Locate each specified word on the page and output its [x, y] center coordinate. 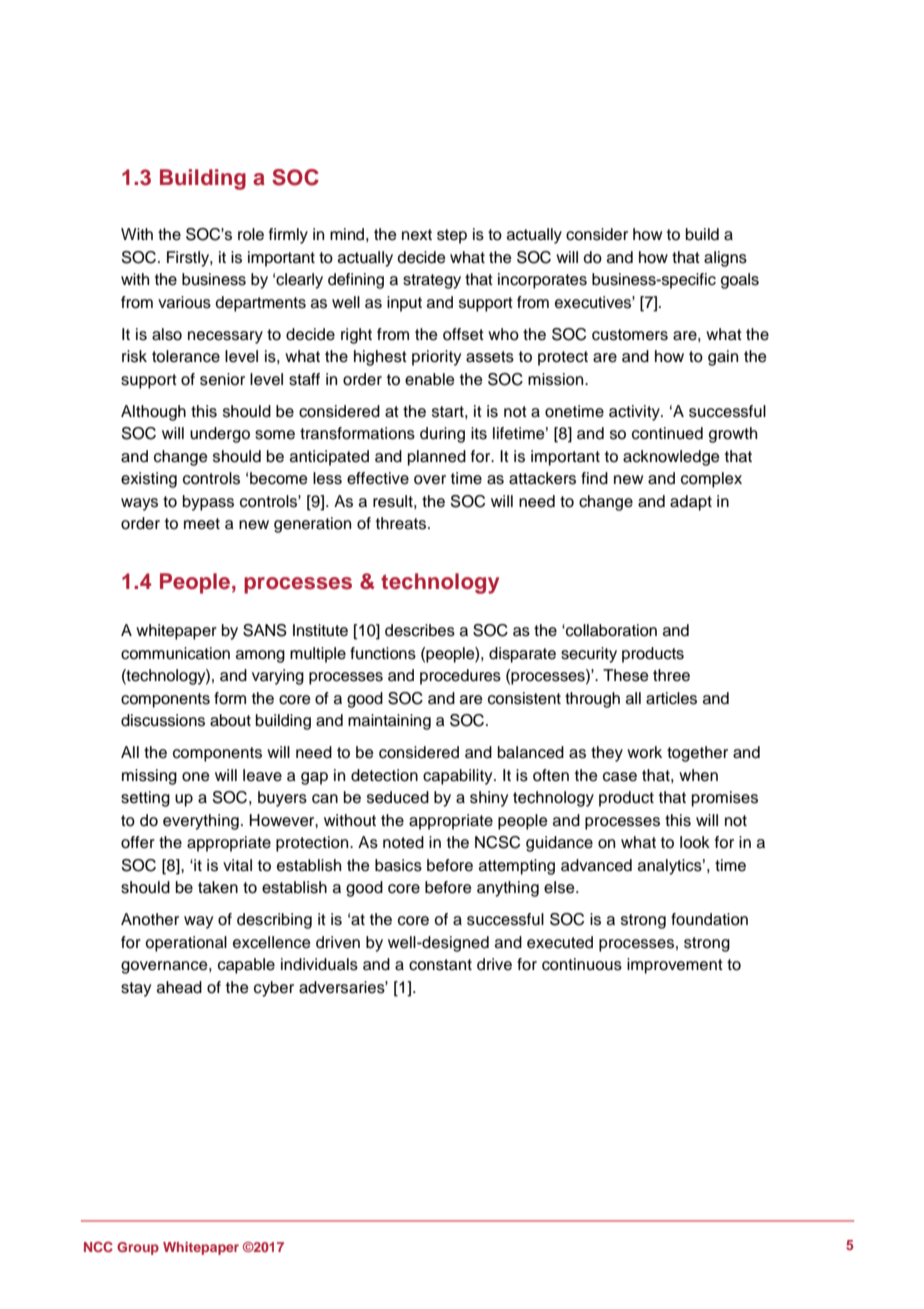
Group [138, 1248]
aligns [725, 259]
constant [440, 965]
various [184, 302]
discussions [163, 720]
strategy [432, 281]
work [644, 752]
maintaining [389, 722]
